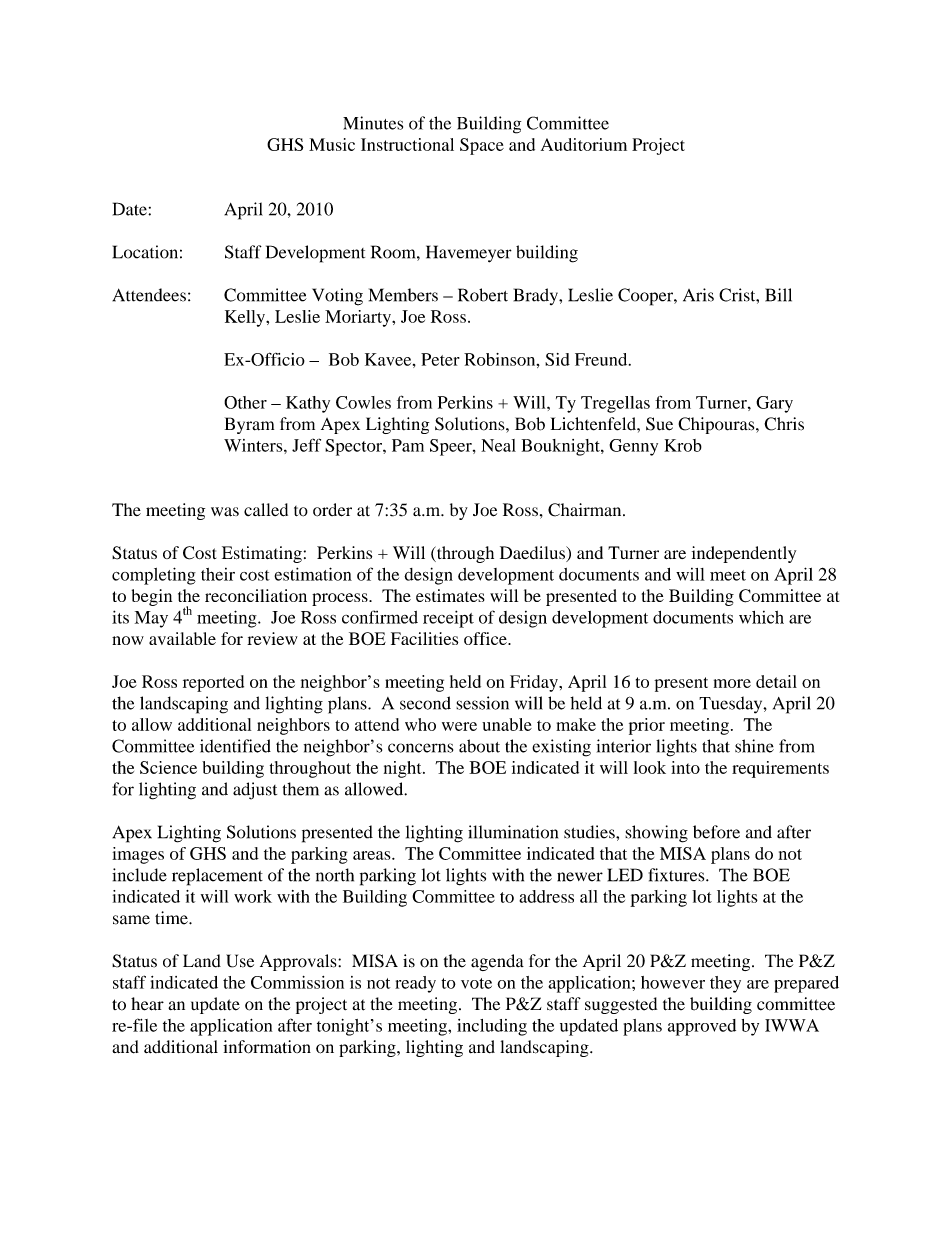 This page has width=952, height=1233. What do you see at coordinates (513, 832) in the page?
I see `illumination` at bounding box center [513, 832].
